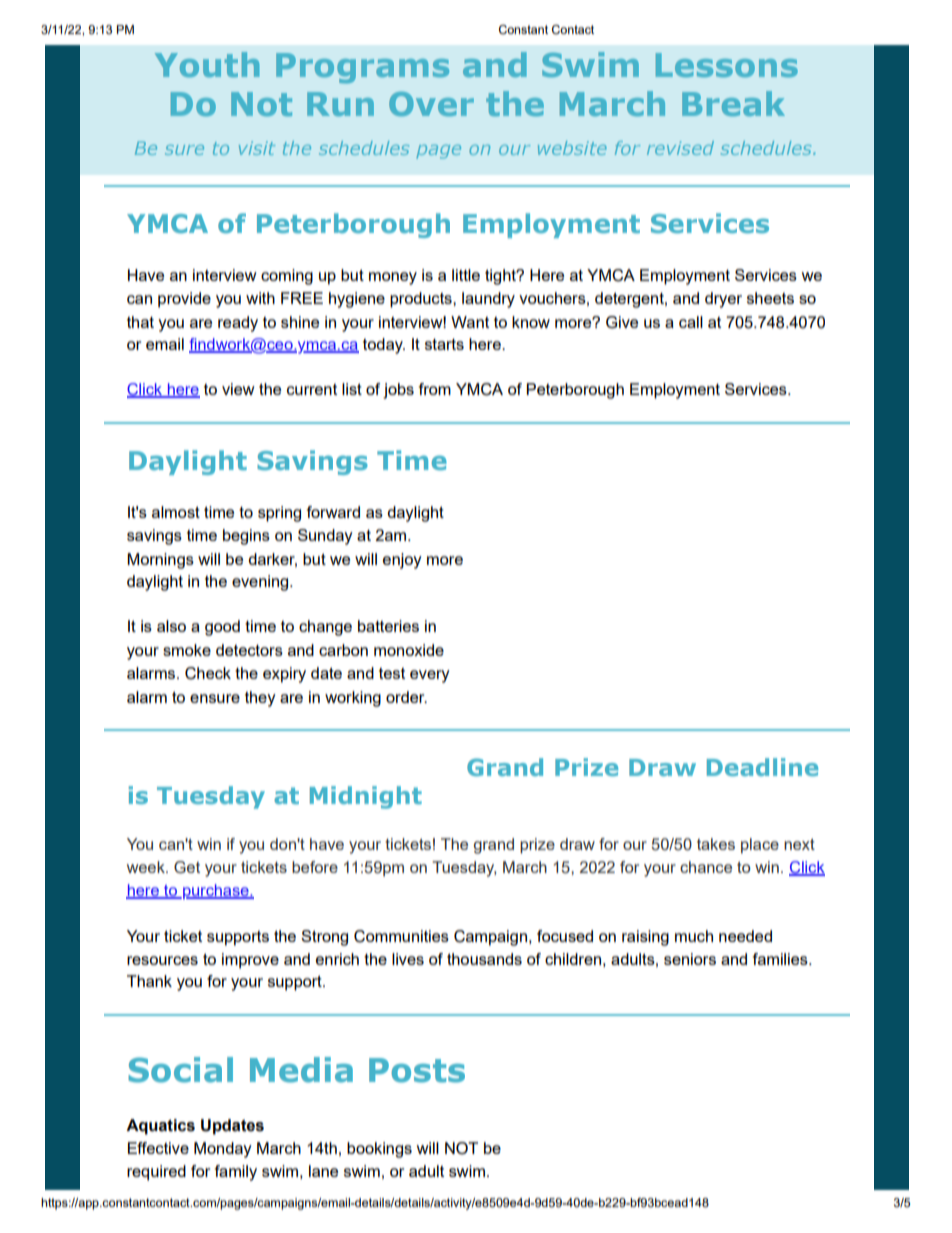 Image resolution: width=952 pixels, height=1233 pixels. What do you see at coordinates (431, 104) in the image?
I see `Over` at bounding box center [431, 104].
